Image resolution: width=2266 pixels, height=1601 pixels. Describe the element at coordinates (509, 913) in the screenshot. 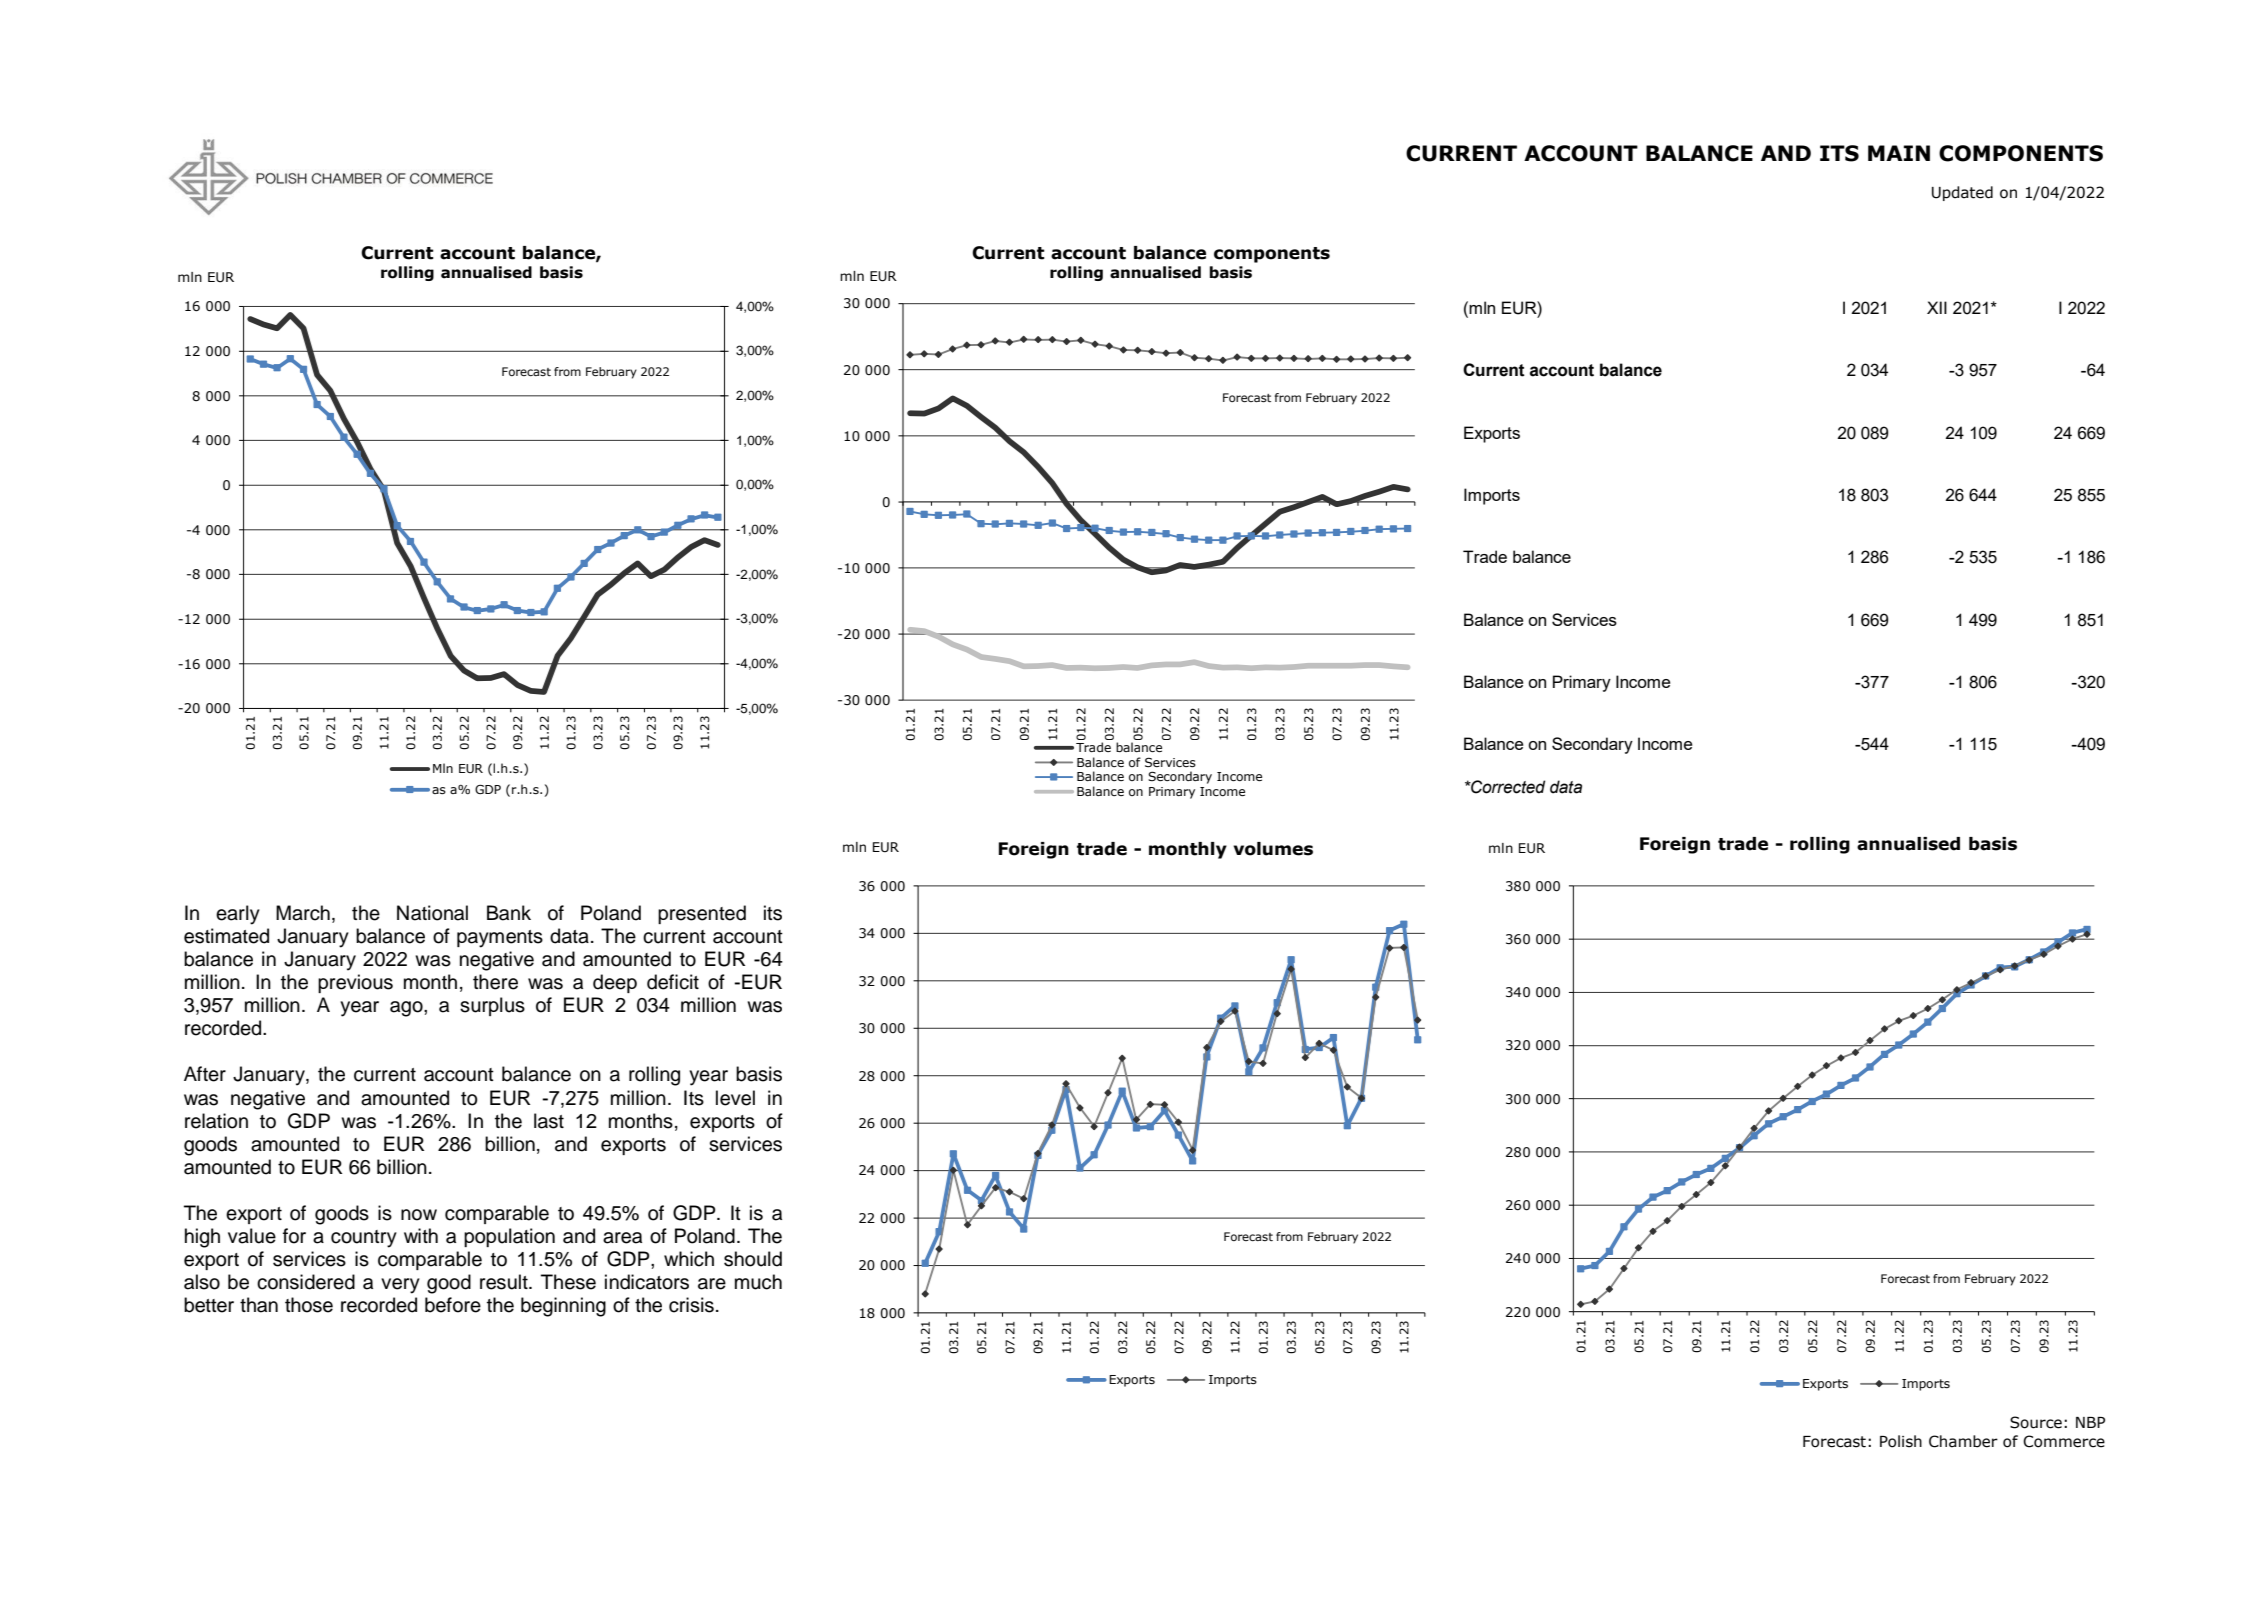

I see `Bank` at that location.
